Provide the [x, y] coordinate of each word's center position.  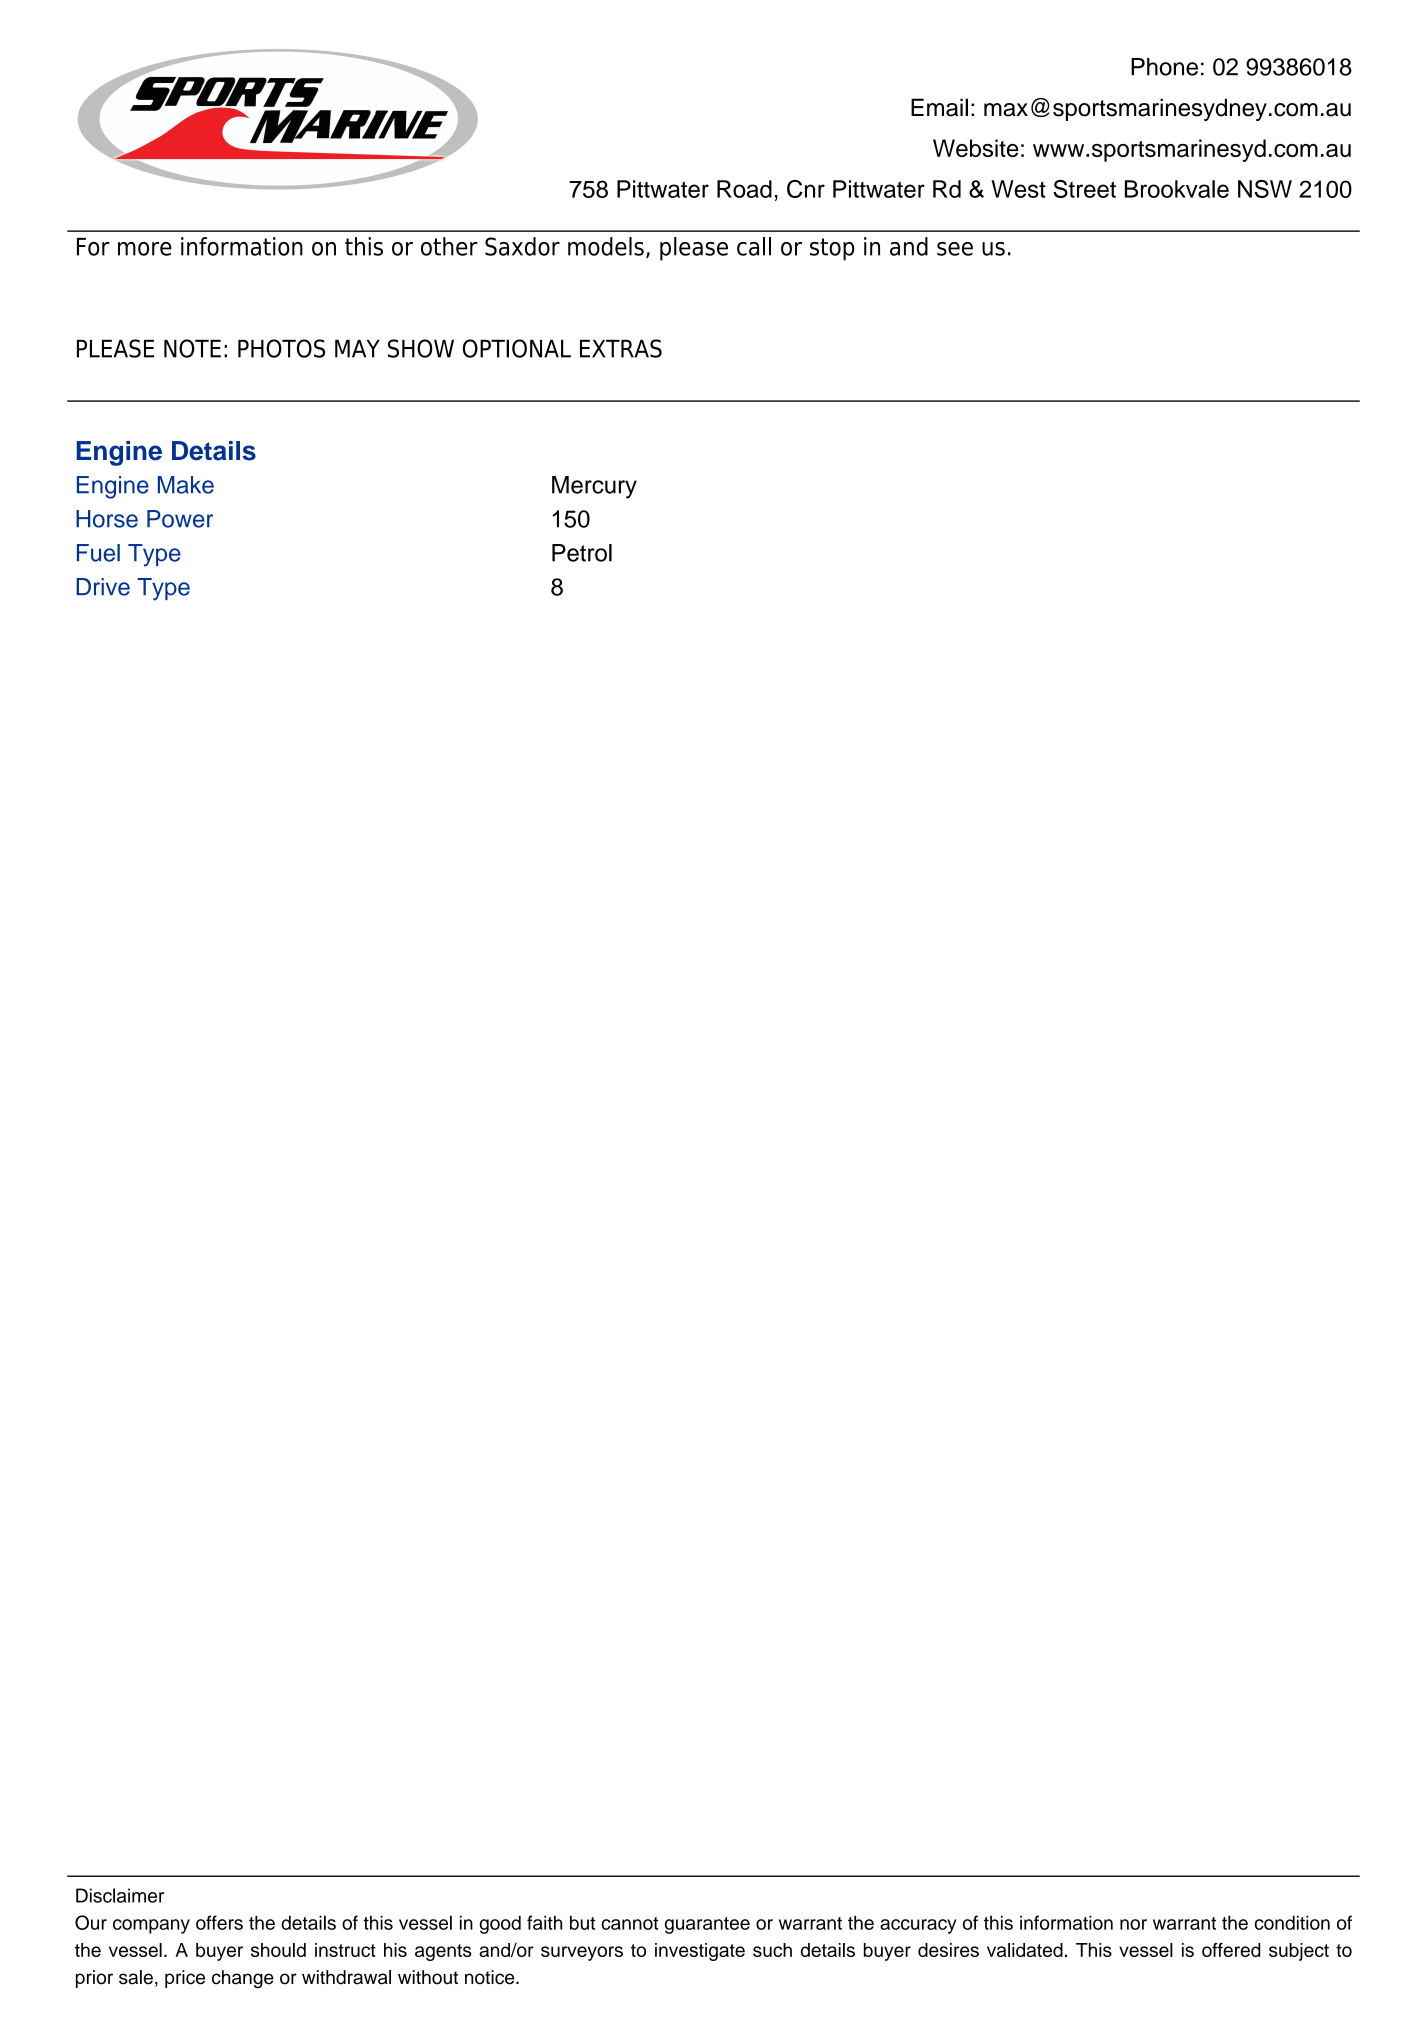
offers [219, 1922]
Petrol [582, 553]
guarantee [707, 1925]
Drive [103, 587]
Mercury [594, 487]
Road [744, 189]
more [145, 249]
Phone [1164, 67]
